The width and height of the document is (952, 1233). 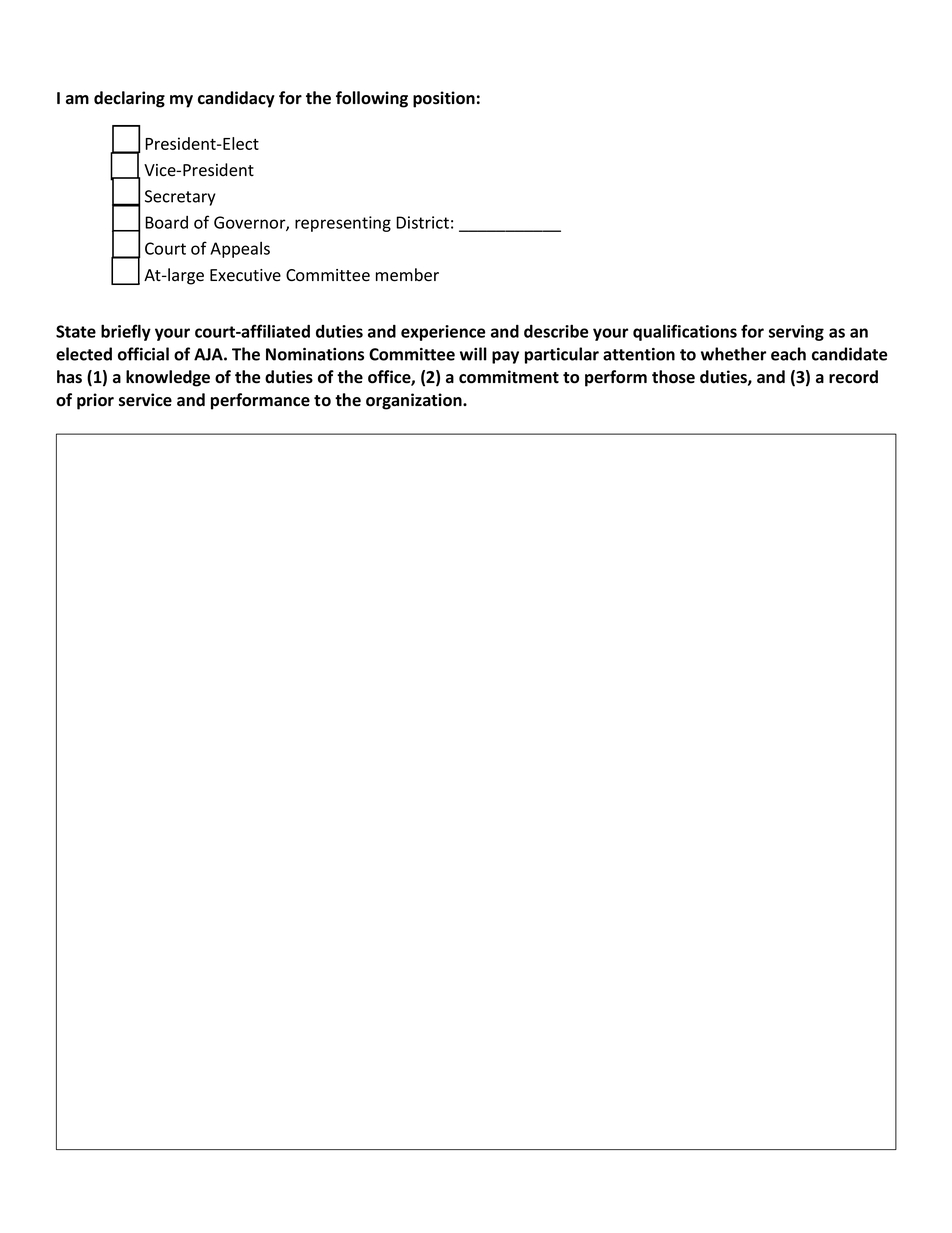 What do you see at coordinates (240, 250) in the document?
I see `Appeals` at bounding box center [240, 250].
